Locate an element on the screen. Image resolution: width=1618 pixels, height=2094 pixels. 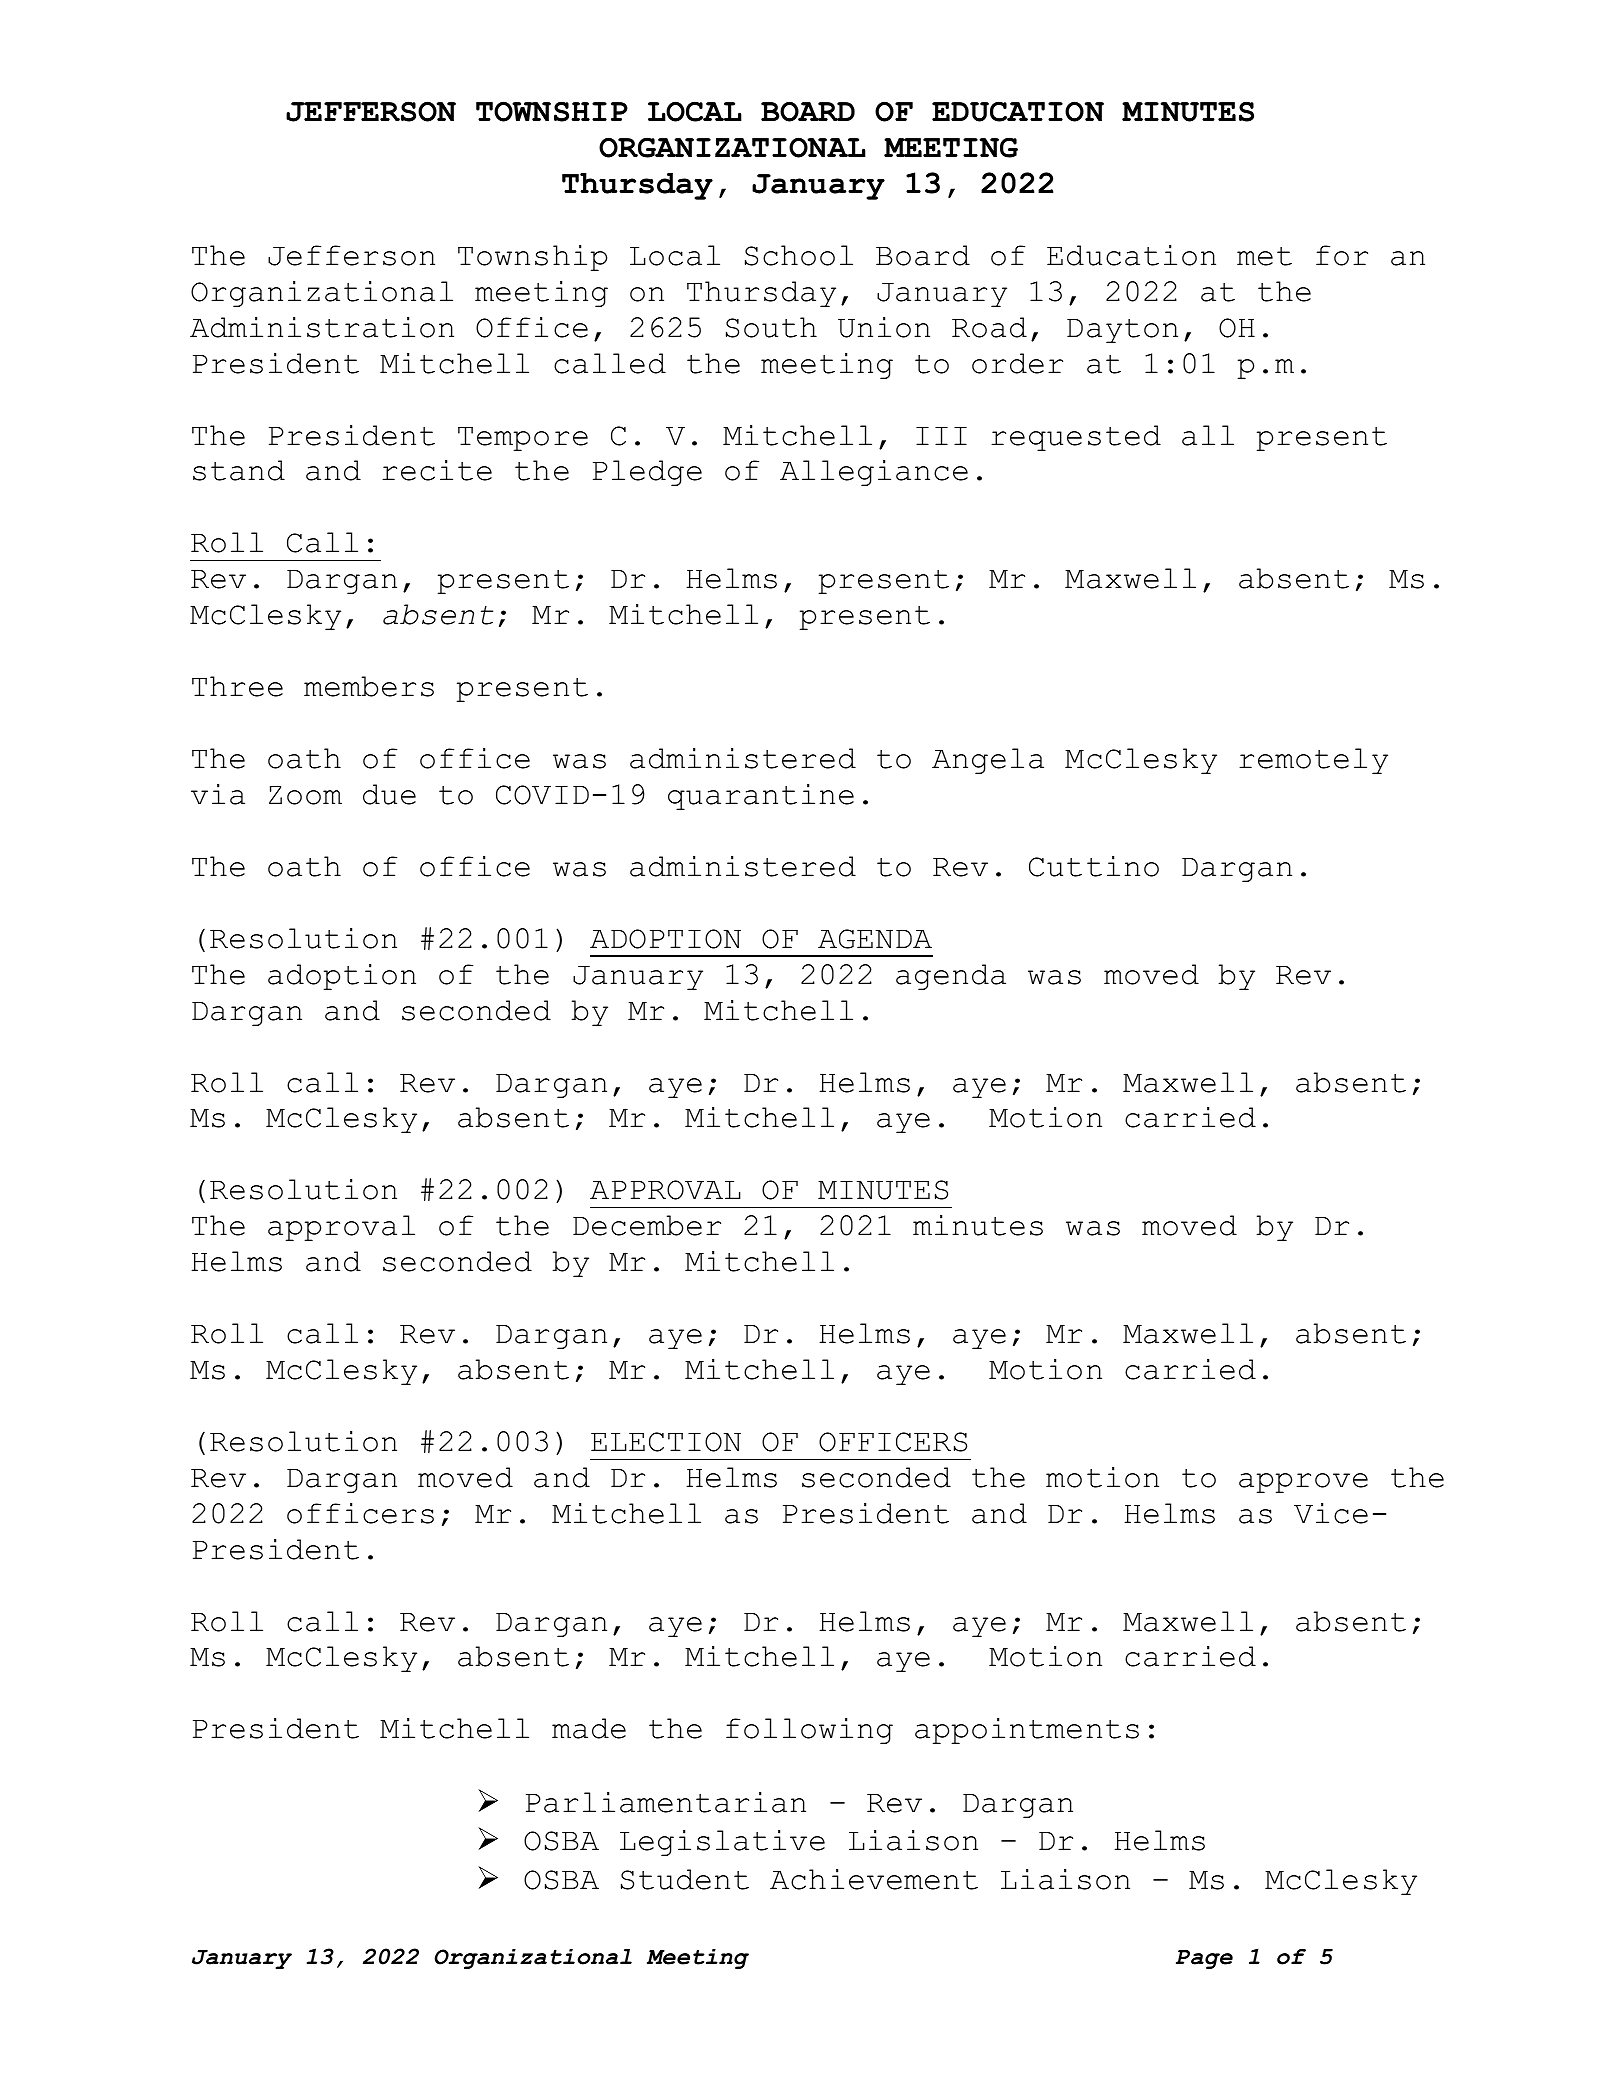
Administration is located at coordinates (322, 327).
